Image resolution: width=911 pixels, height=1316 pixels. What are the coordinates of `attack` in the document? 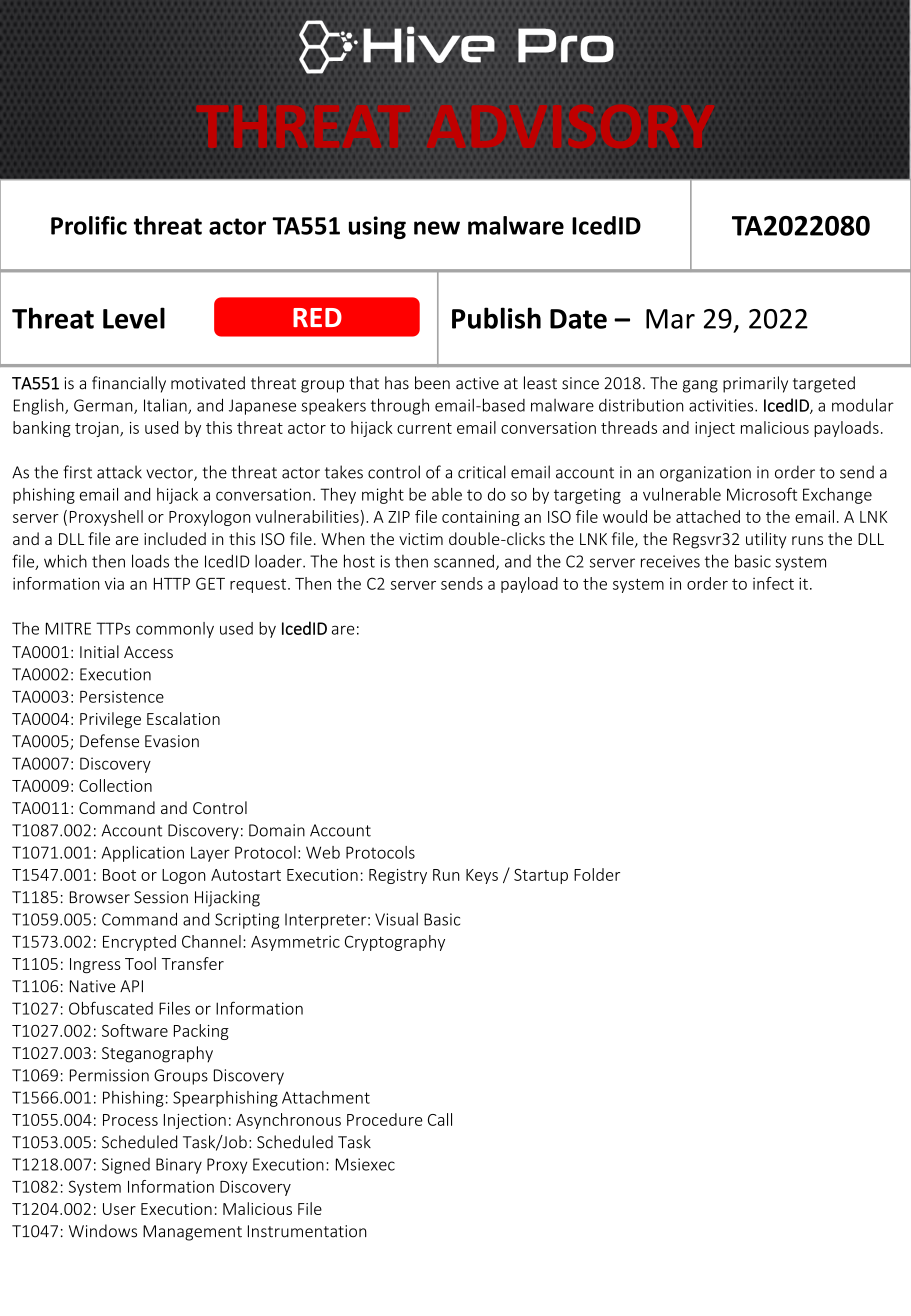 It's located at (119, 472).
